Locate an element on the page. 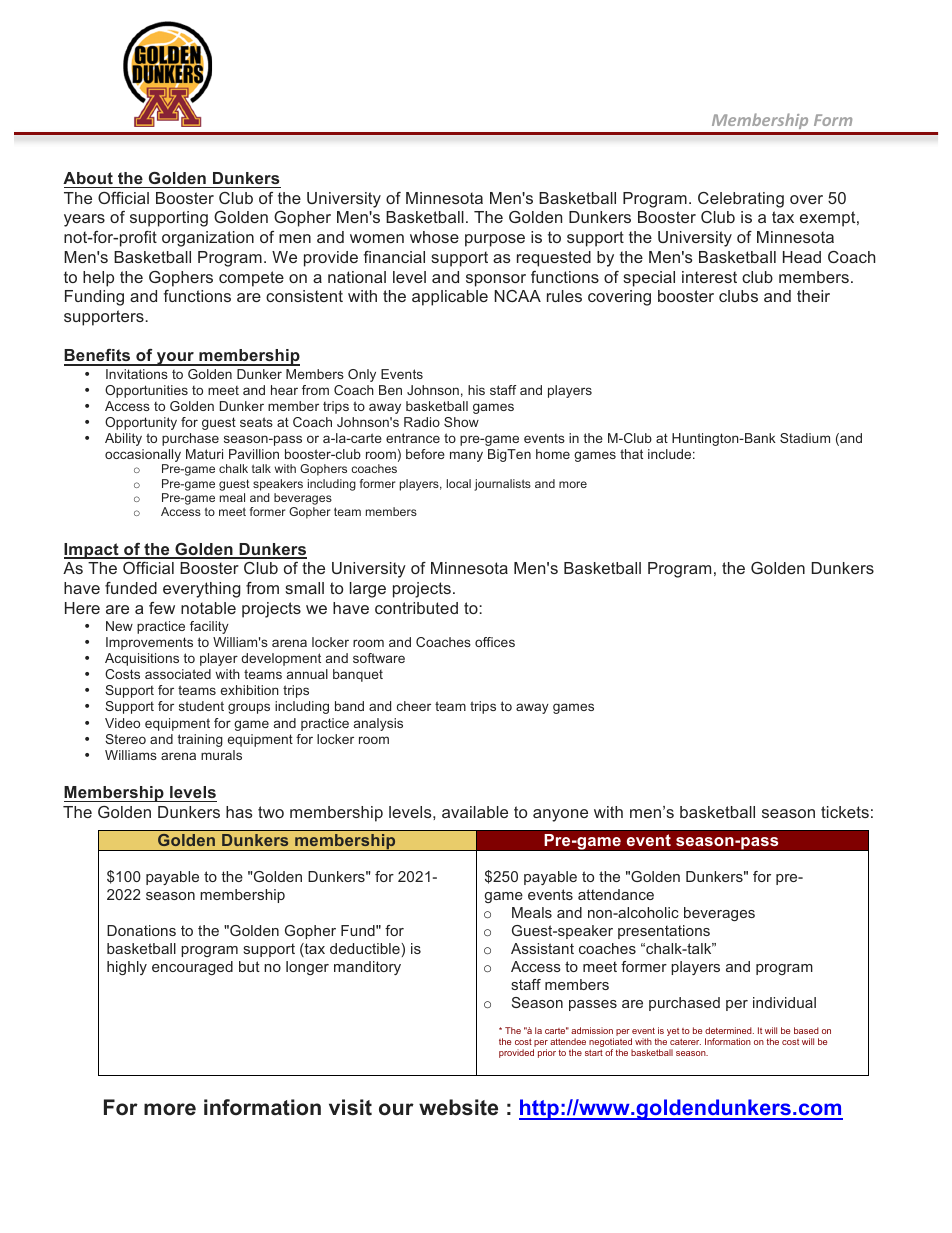 The width and height of the image is (952, 1233). determined is located at coordinates (729, 1030).
